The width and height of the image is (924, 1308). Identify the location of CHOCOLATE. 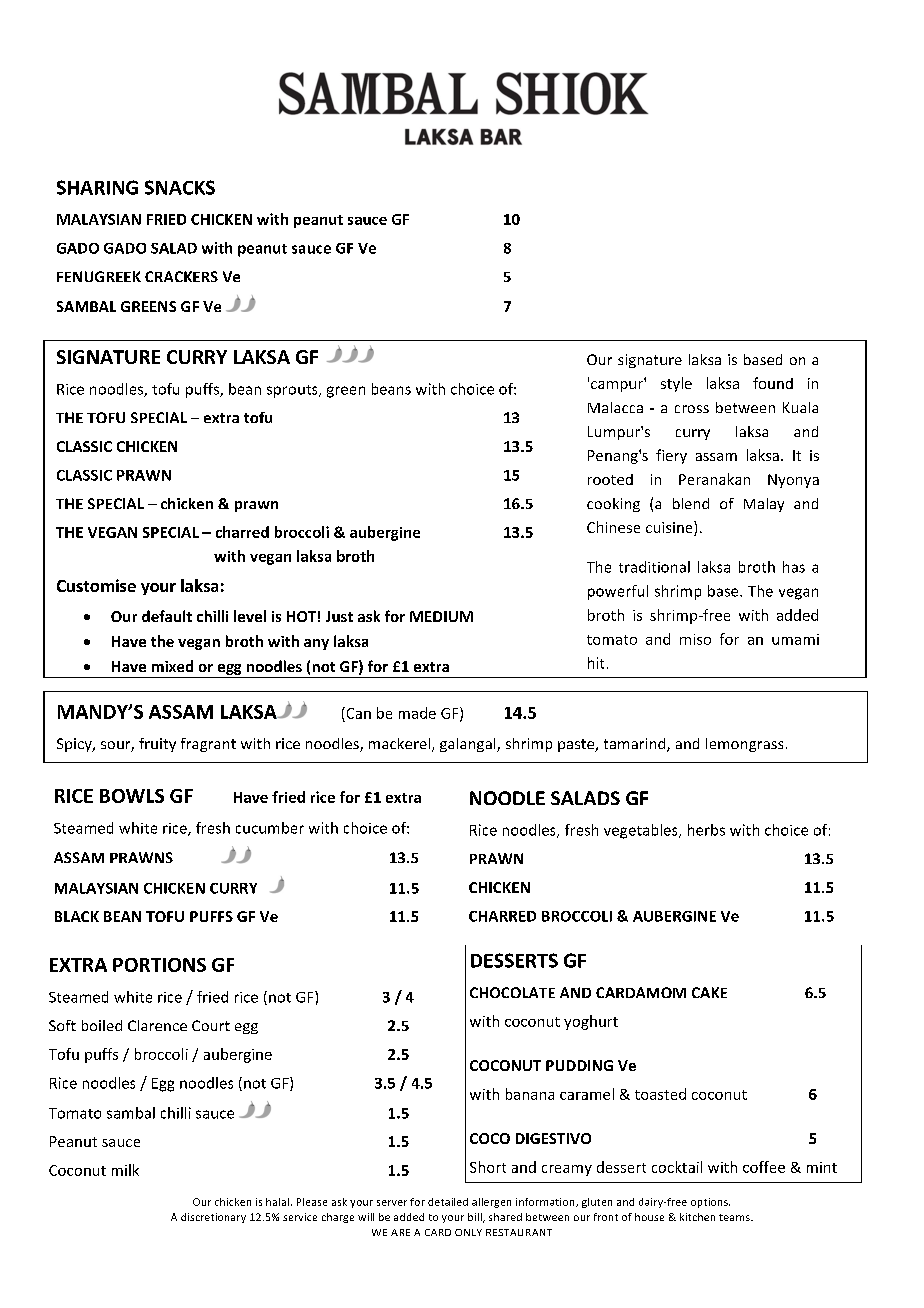
(512, 992).
